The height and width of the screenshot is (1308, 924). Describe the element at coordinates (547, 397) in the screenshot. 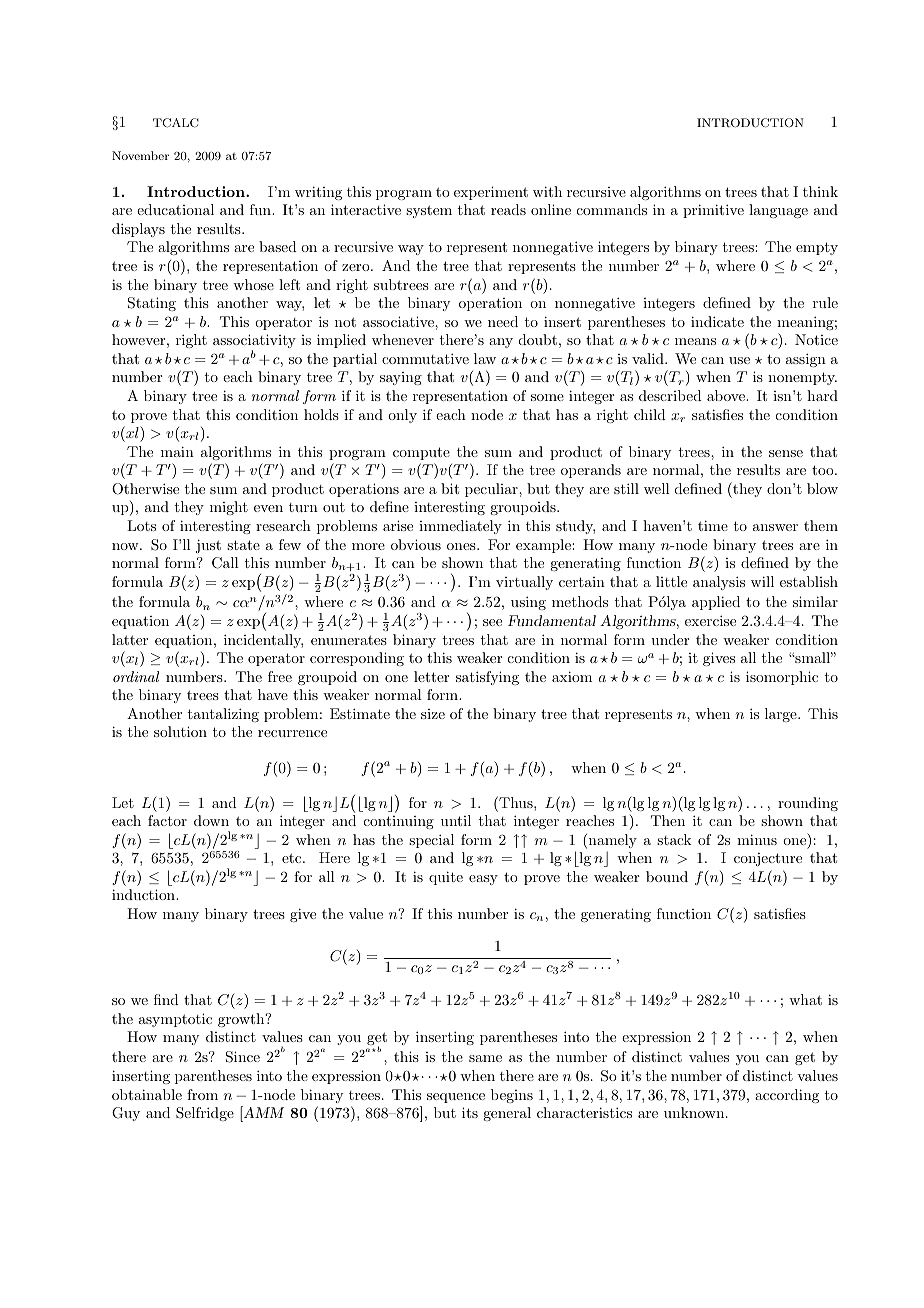

I see `some` at that location.
